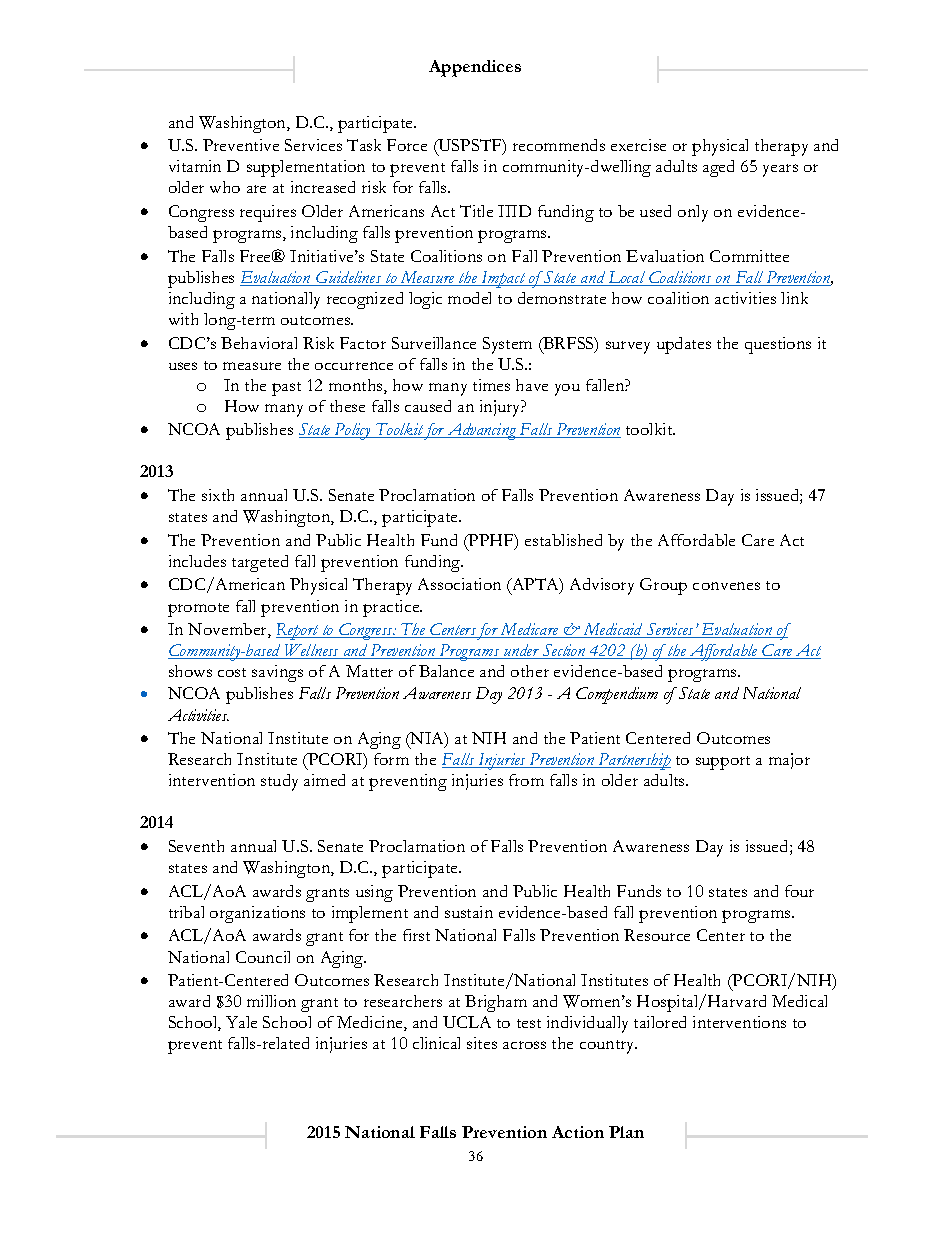  I want to click on aged, so click(718, 168).
